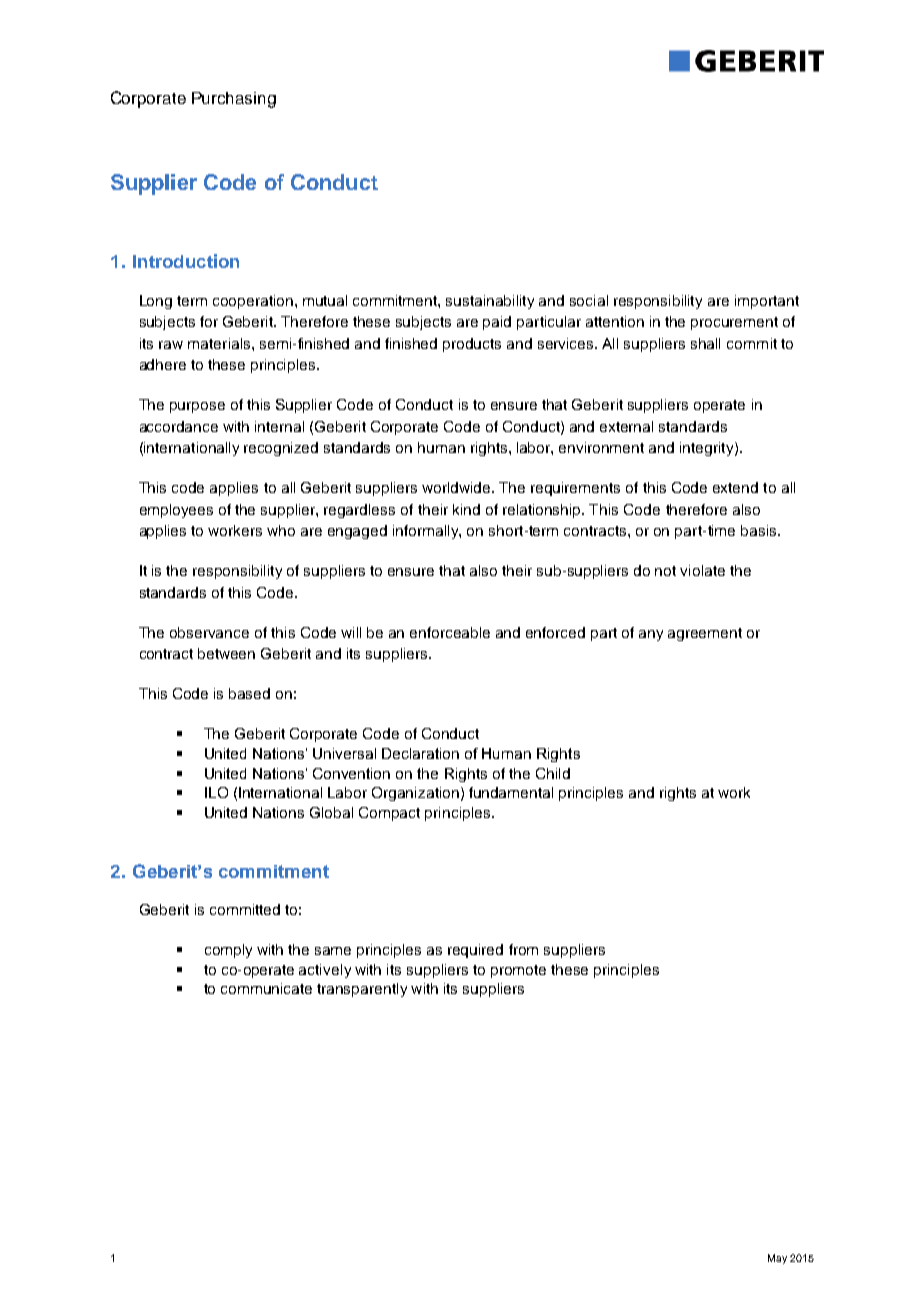 The width and height of the document is (924, 1308). What do you see at coordinates (472, 345) in the document?
I see `products` at bounding box center [472, 345].
